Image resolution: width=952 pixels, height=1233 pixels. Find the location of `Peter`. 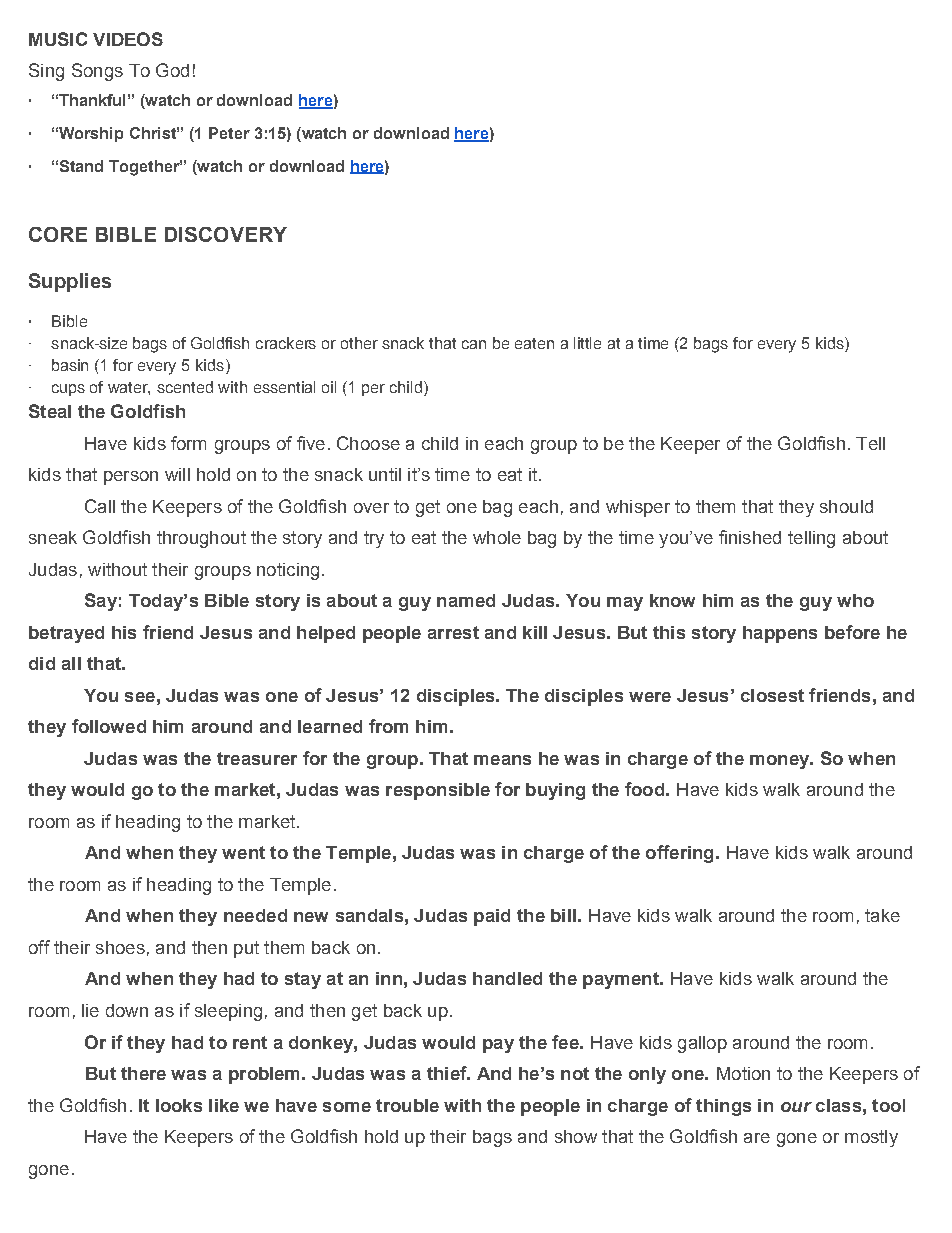

Peter is located at coordinates (229, 133).
